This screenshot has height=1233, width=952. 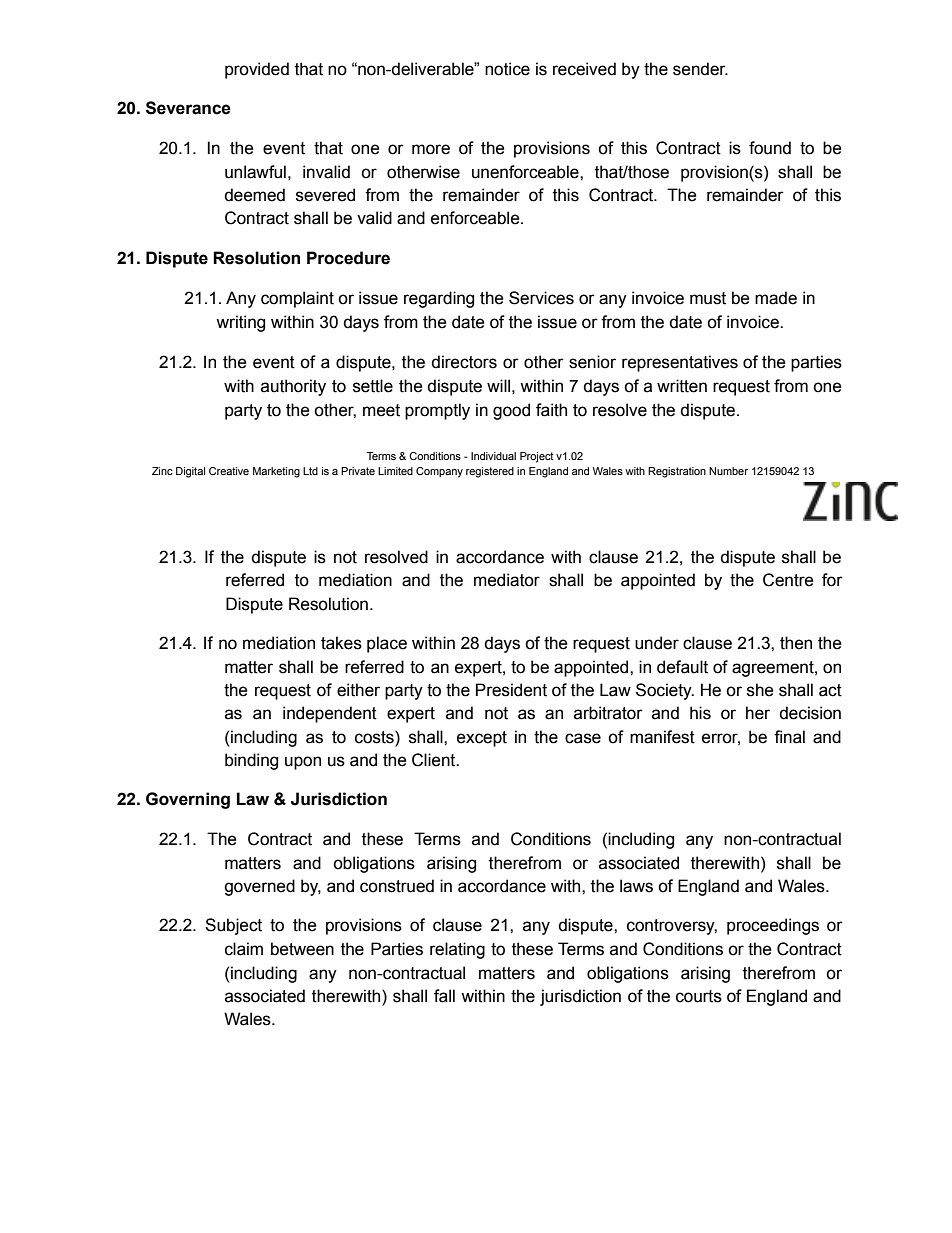 What do you see at coordinates (244, 949) in the screenshot?
I see `claim` at bounding box center [244, 949].
